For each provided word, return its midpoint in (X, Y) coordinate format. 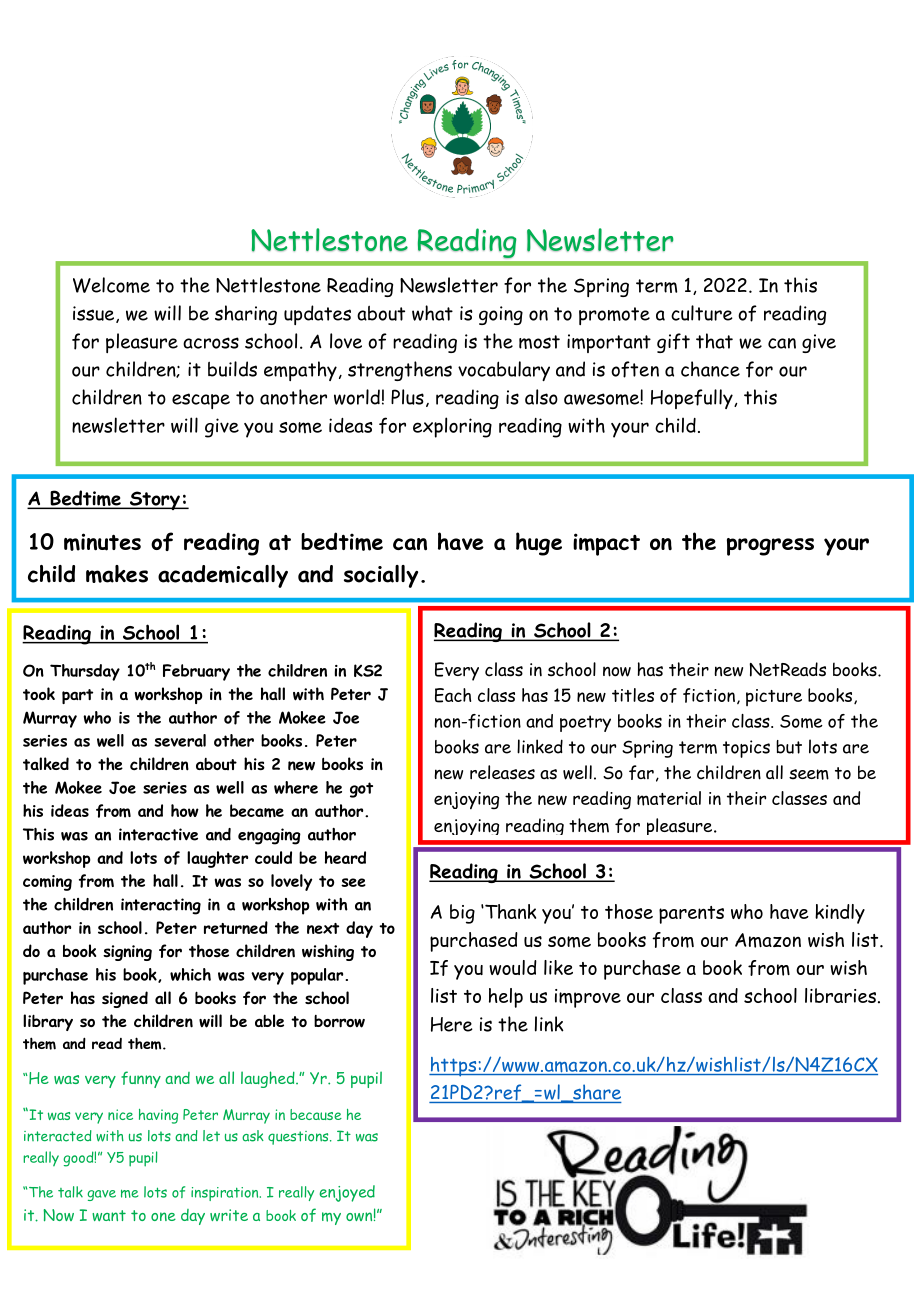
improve (588, 998)
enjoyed (347, 1193)
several (180, 740)
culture (702, 313)
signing (127, 953)
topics (746, 749)
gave (101, 1195)
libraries (840, 995)
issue (95, 314)
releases (502, 772)
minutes (102, 542)
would (513, 967)
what (432, 313)
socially (381, 576)
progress (770, 547)
